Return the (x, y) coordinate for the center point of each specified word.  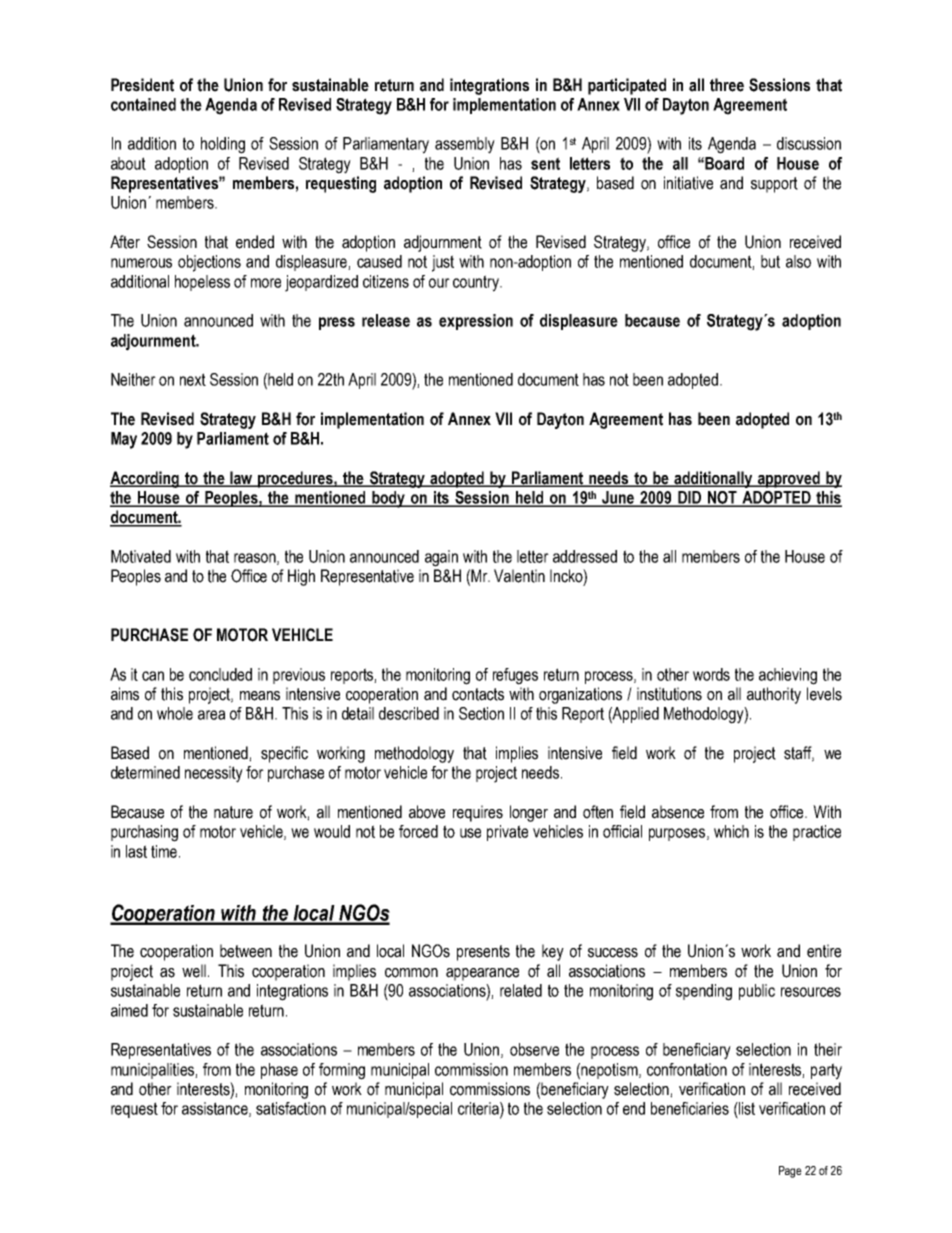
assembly (465, 145)
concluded (220, 674)
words (711, 674)
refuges (515, 676)
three (727, 85)
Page (790, 1172)
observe (534, 1049)
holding (223, 145)
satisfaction (291, 1108)
